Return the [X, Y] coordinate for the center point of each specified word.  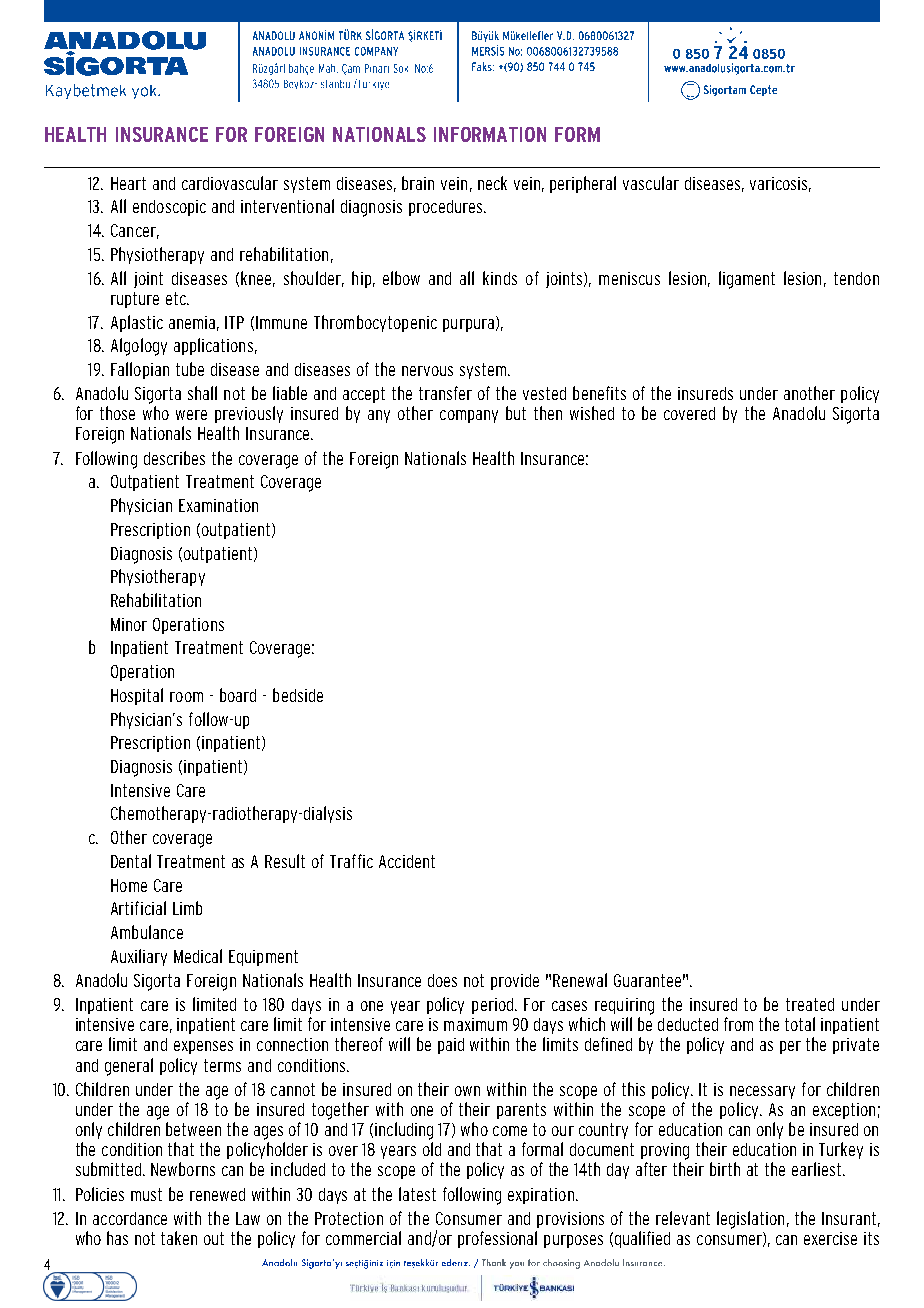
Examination [218, 505]
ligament [747, 280]
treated [810, 1004]
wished [592, 413]
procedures [447, 208]
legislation [750, 1220]
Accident [407, 861]
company [469, 416]
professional [497, 1239]
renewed [217, 1194]
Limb [187, 908]
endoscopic [169, 208]
